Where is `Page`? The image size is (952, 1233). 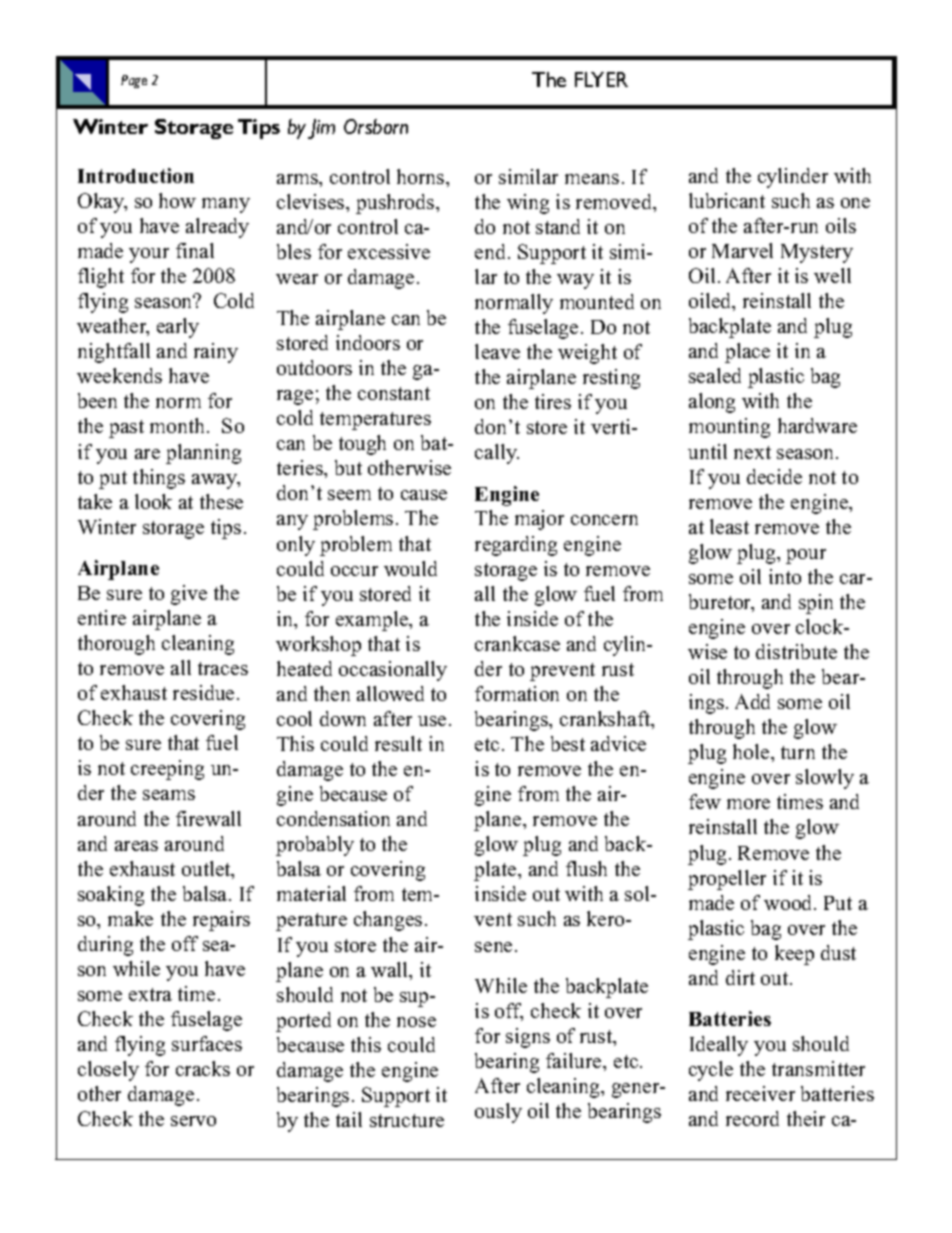 Page is located at coordinates (134, 81).
